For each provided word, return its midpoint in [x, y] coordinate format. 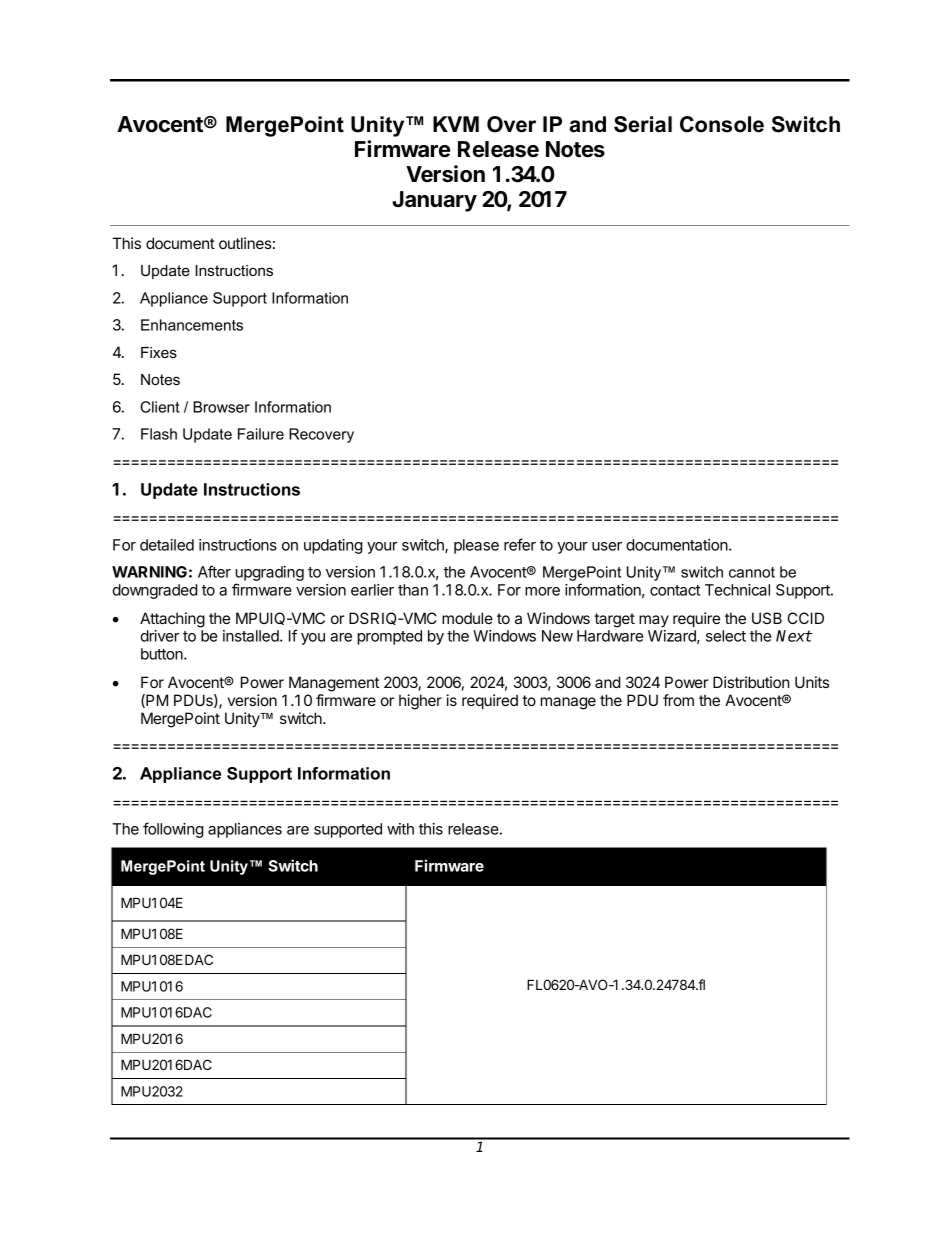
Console [722, 124]
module [467, 618]
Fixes [159, 352]
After [214, 571]
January [434, 201]
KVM [456, 124]
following [173, 830]
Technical [737, 590]
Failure [261, 434]
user [607, 546]
